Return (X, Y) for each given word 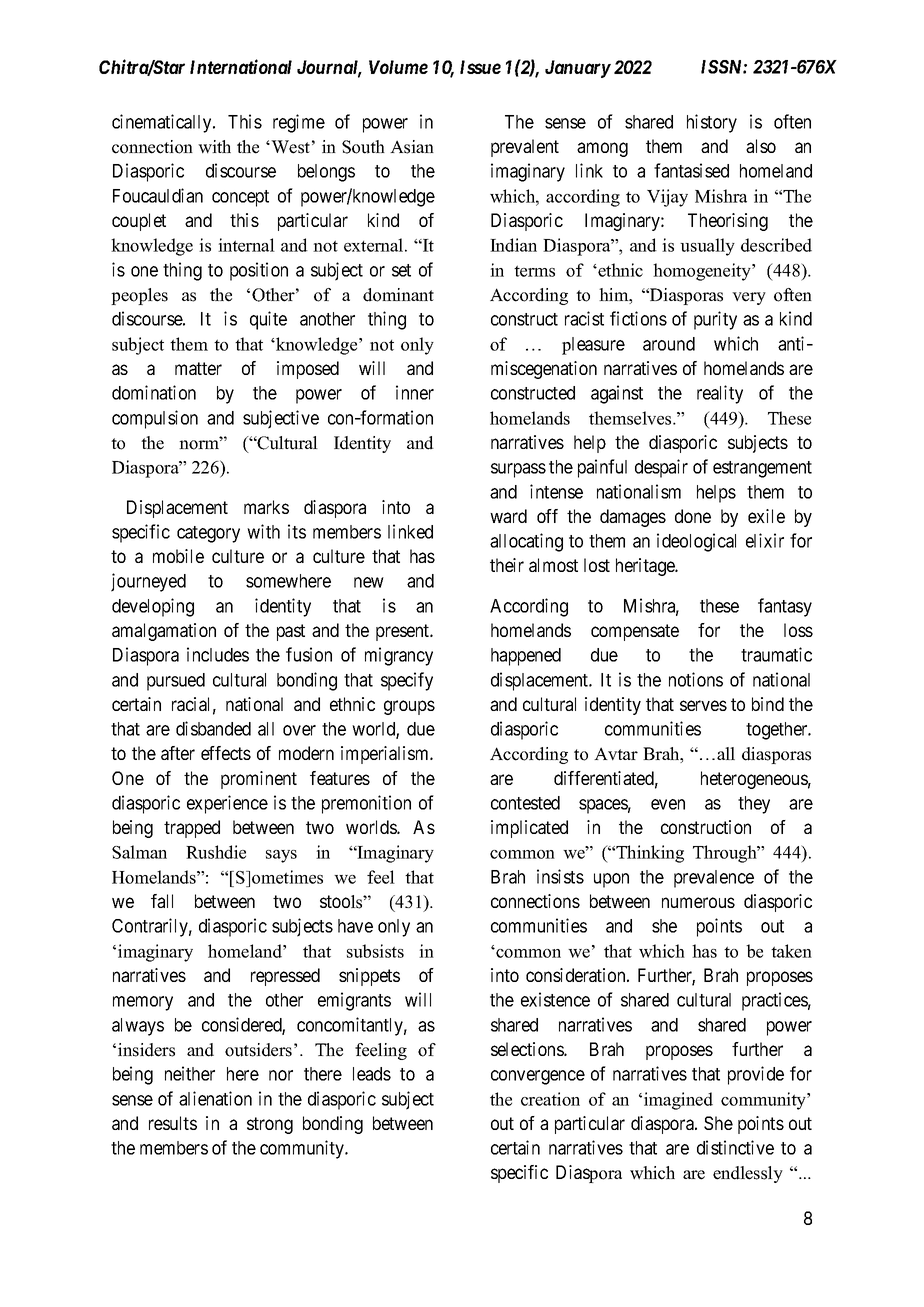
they (754, 805)
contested (525, 803)
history (712, 123)
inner (415, 392)
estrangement (762, 469)
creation (550, 1099)
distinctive (735, 1147)
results (173, 1123)
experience (227, 804)
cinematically (163, 123)
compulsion (155, 419)
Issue (480, 67)
